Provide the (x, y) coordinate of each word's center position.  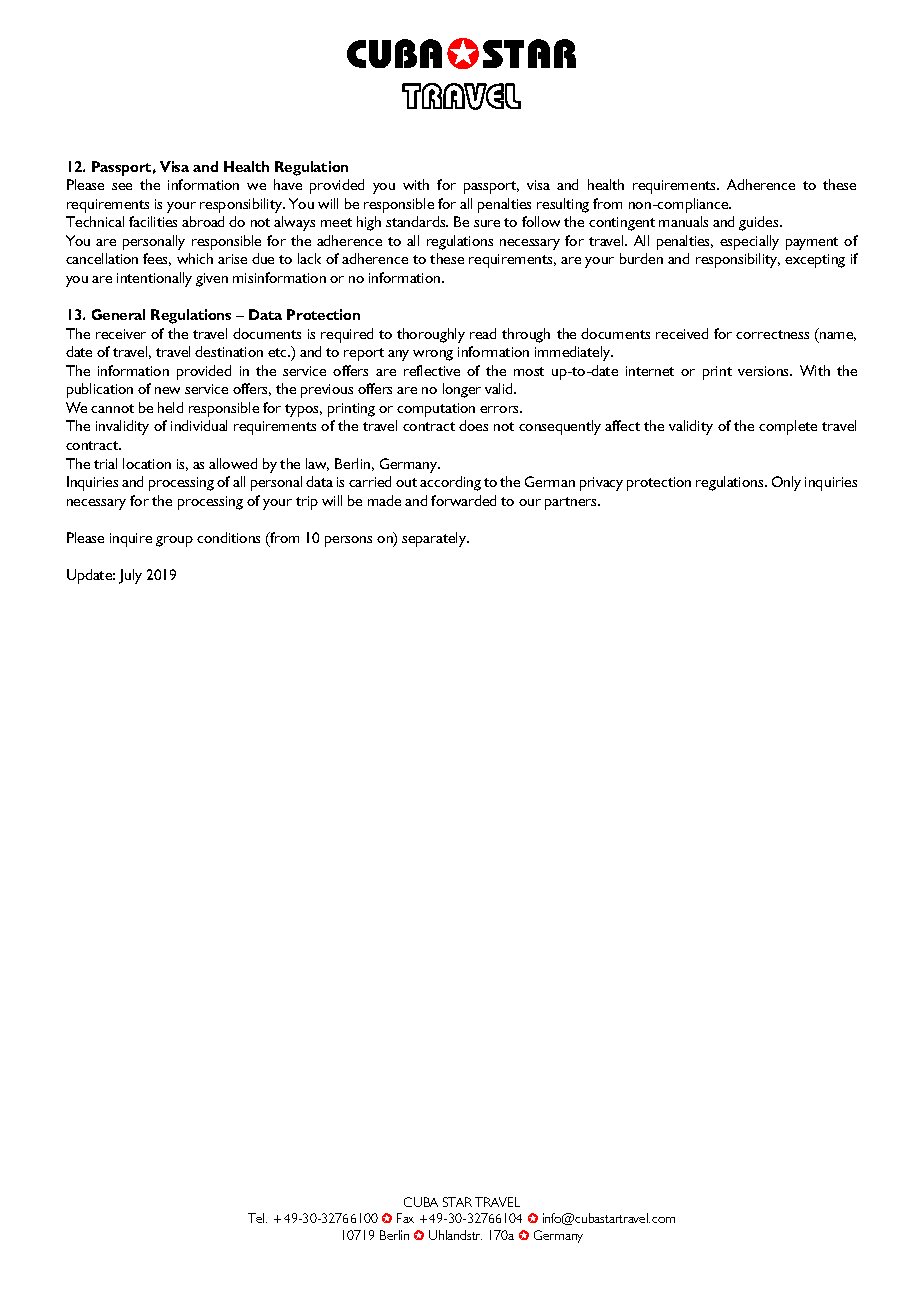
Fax (405, 1218)
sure (487, 223)
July (130, 576)
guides (760, 223)
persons (348, 541)
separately (435, 539)
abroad (203, 221)
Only (786, 483)
